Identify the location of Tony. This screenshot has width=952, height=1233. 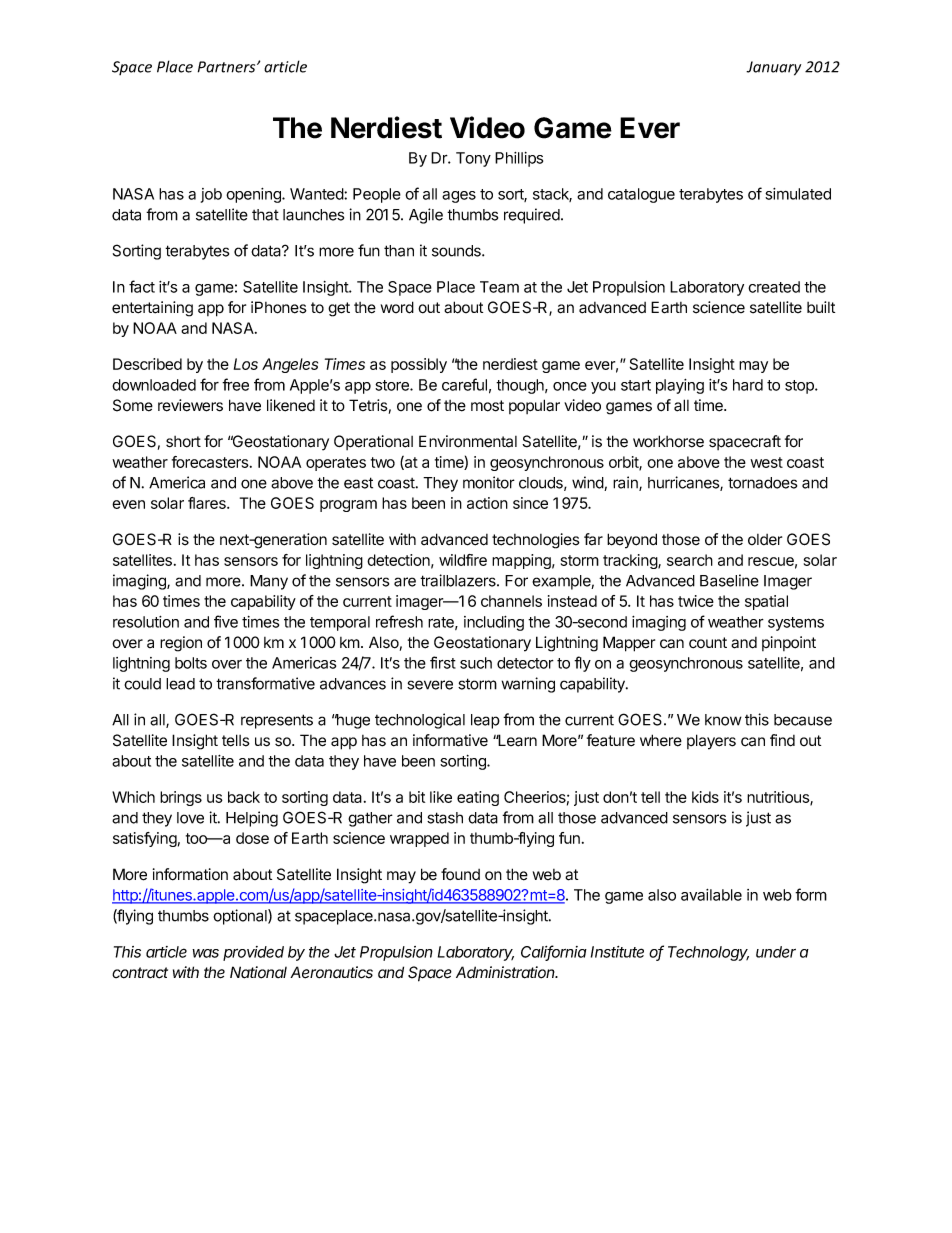
(473, 159).
